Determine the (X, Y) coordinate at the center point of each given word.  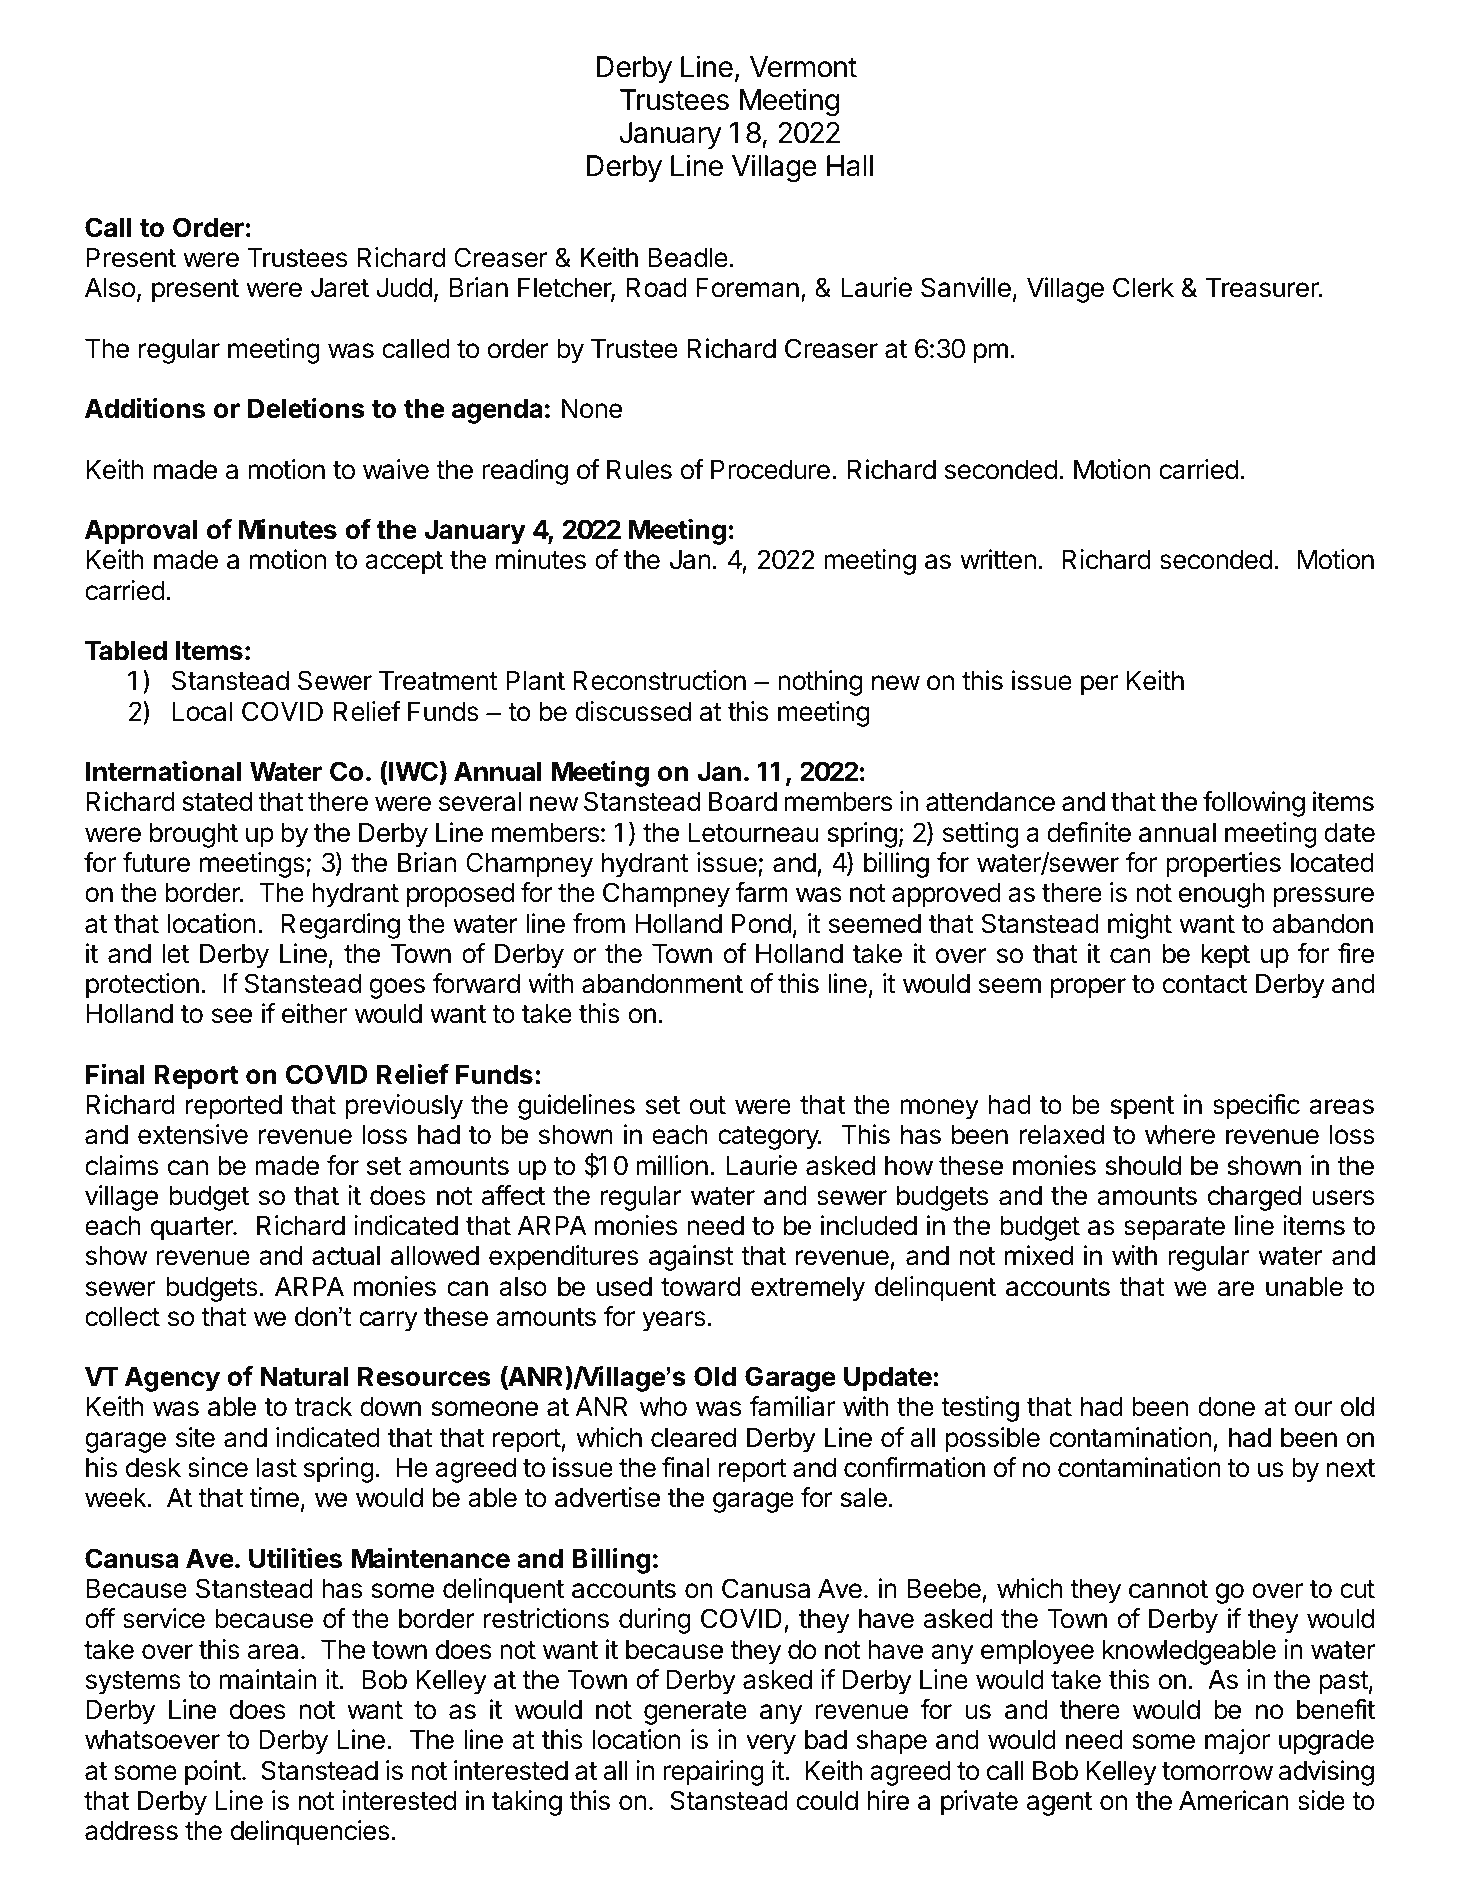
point (213, 1773)
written (998, 559)
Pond (761, 923)
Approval (141, 532)
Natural (304, 1376)
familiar (792, 1406)
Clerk (1143, 287)
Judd (404, 287)
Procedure (770, 469)
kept (1225, 956)
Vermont (803, 67)
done (1226, 1406)
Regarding (340, 926)
